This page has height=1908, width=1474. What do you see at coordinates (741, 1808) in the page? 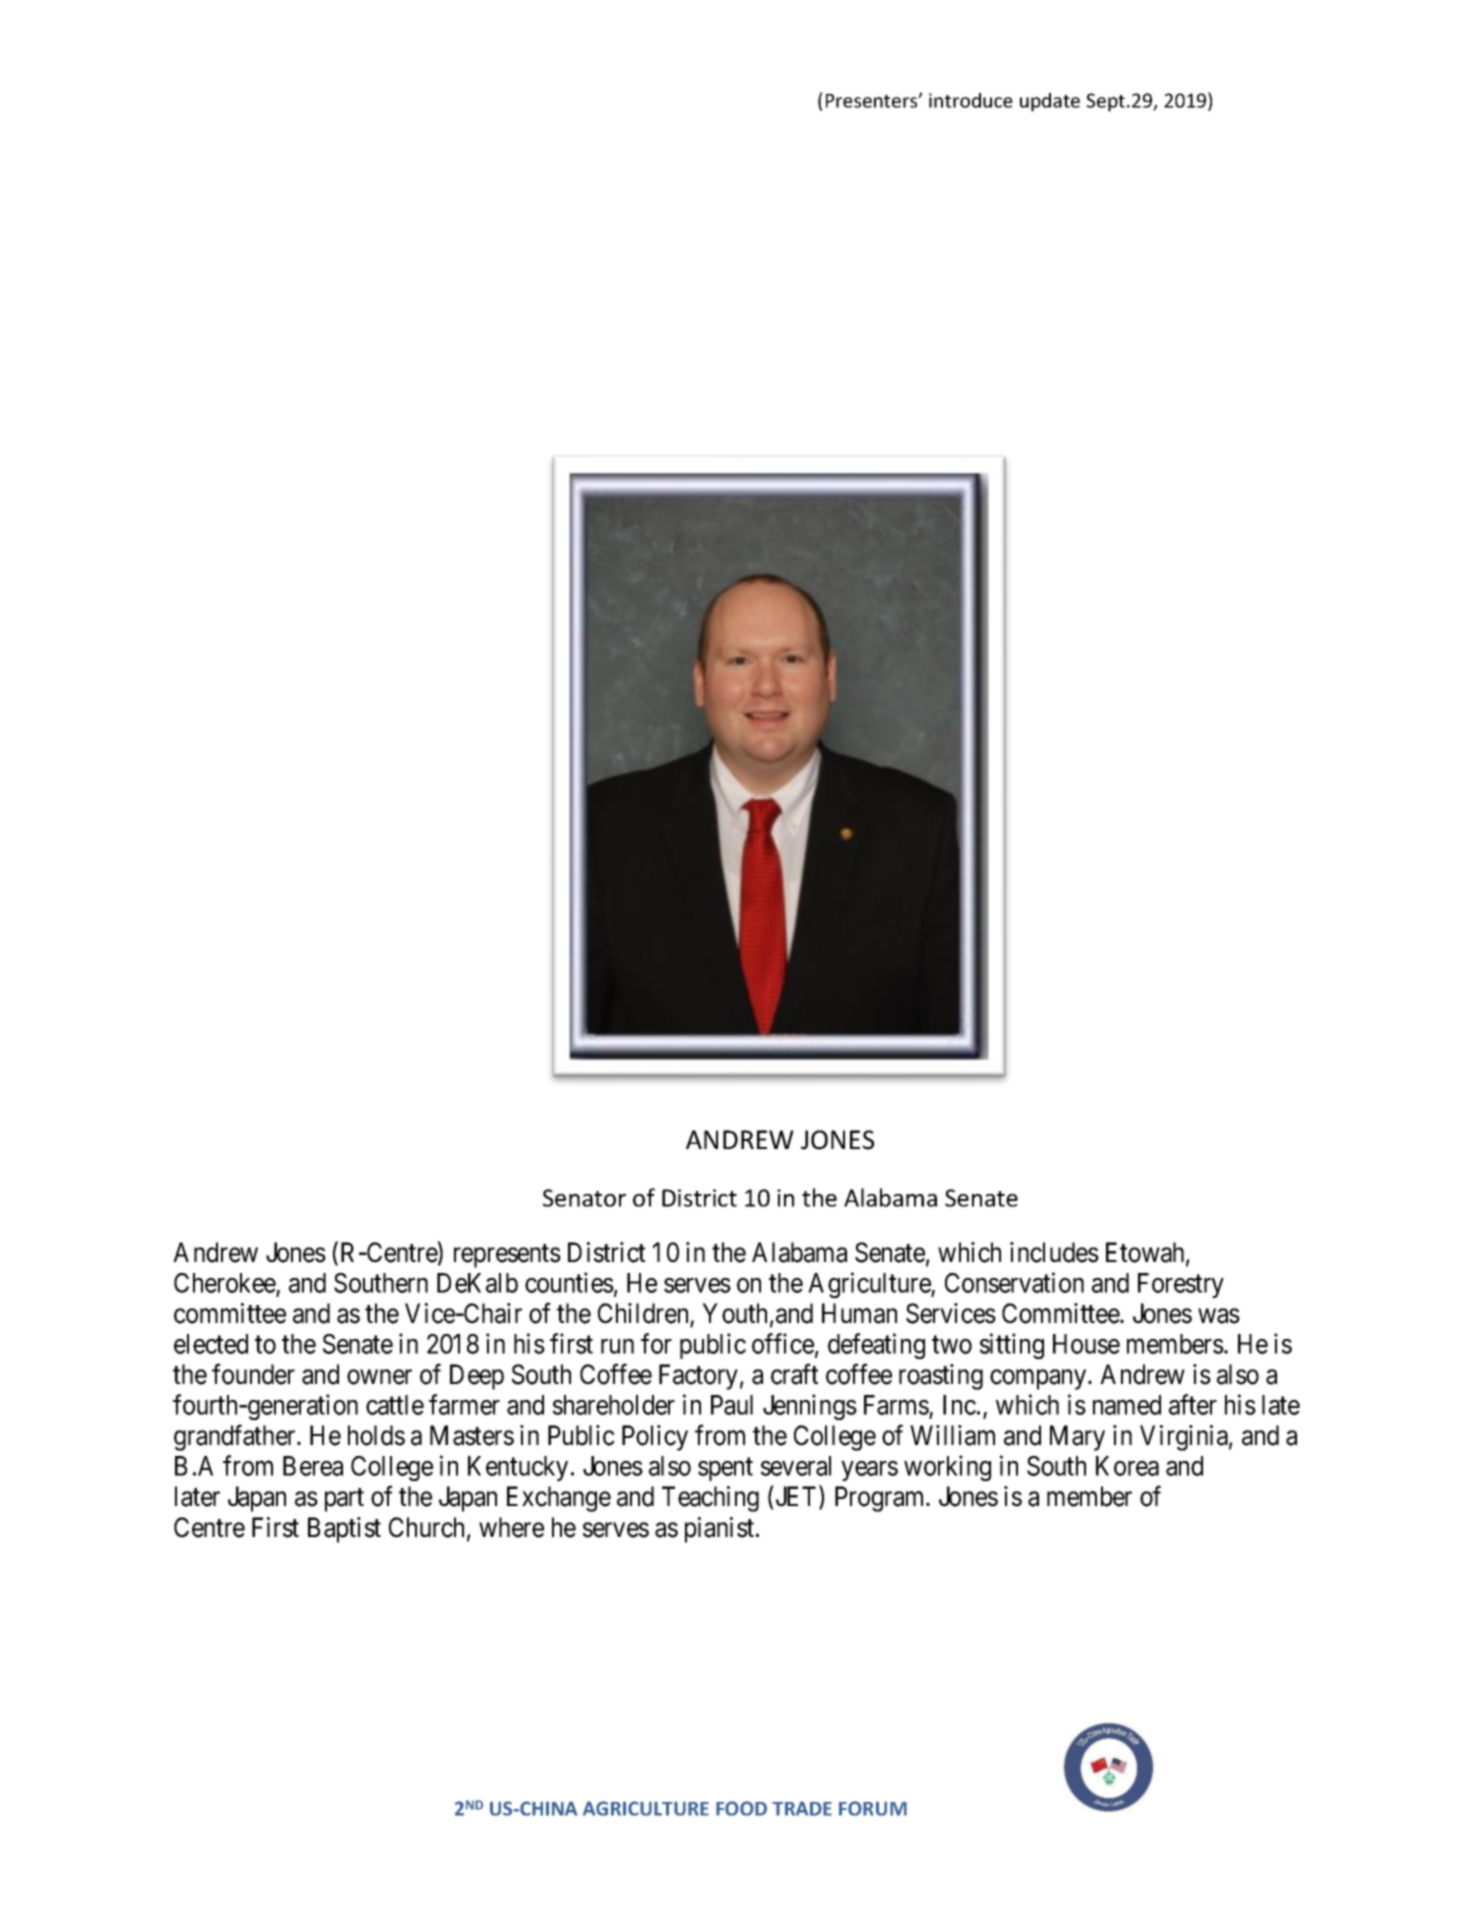
I see `FOOD` at bounding box center [741, 1808].
